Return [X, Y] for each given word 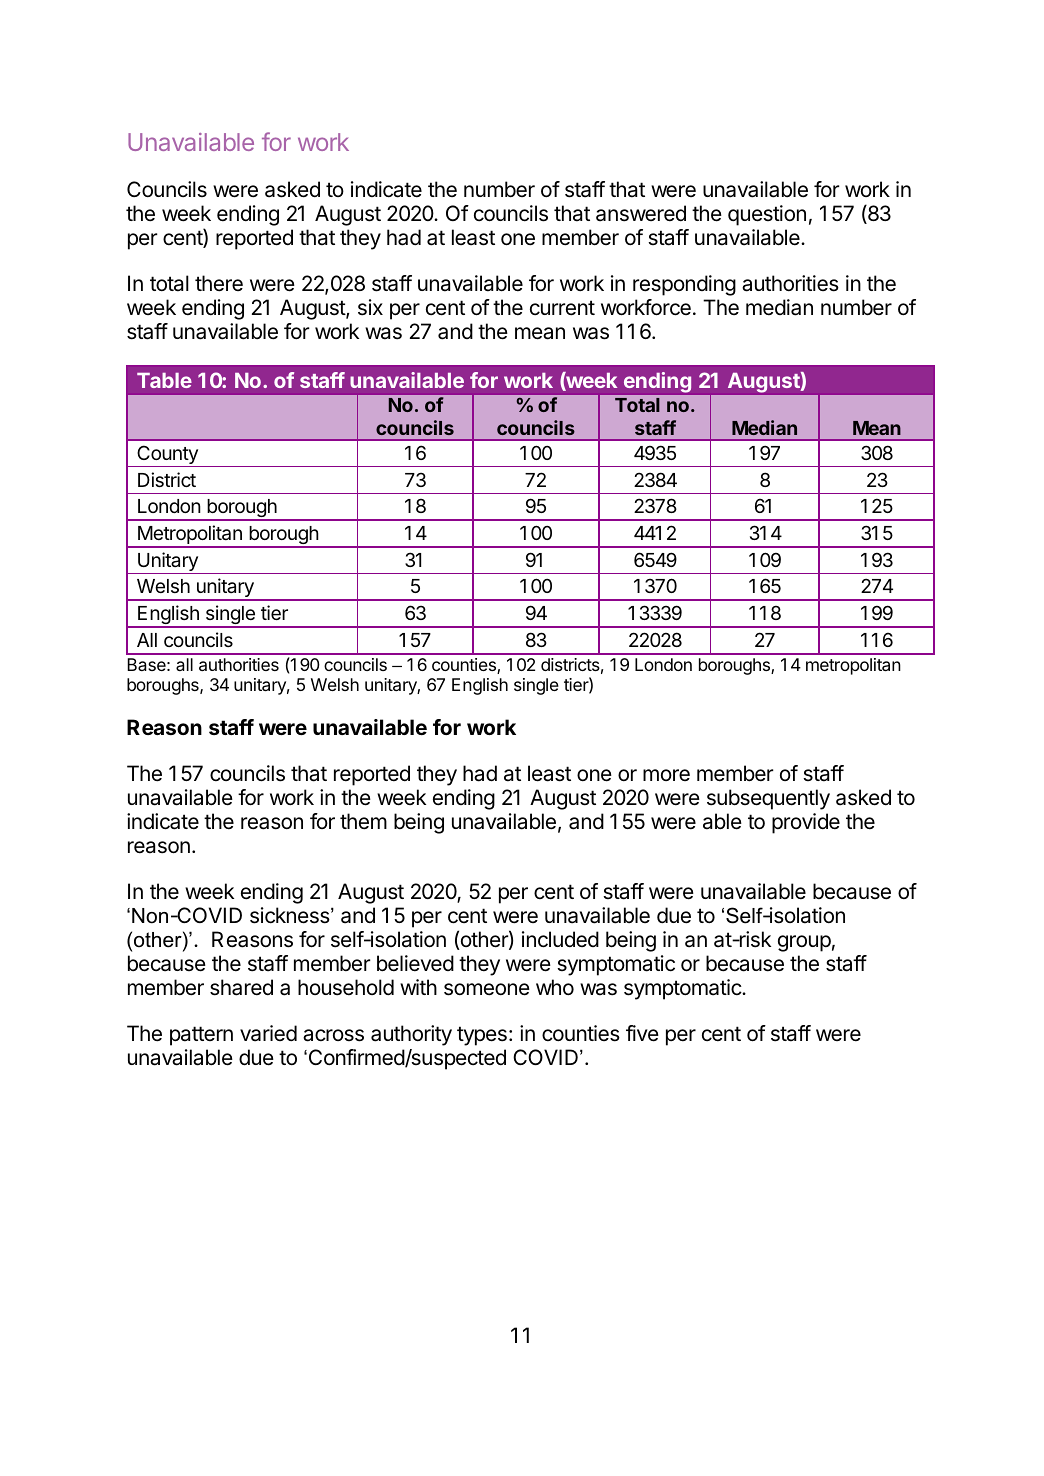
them [363, 821]
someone [487, 989]
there [219, 283]
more [666, 775]
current [562, 308]
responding [684, 285]
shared [241, 987]
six [370, 307]
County [167, 456]
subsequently [768, 799]
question [767, 215]
